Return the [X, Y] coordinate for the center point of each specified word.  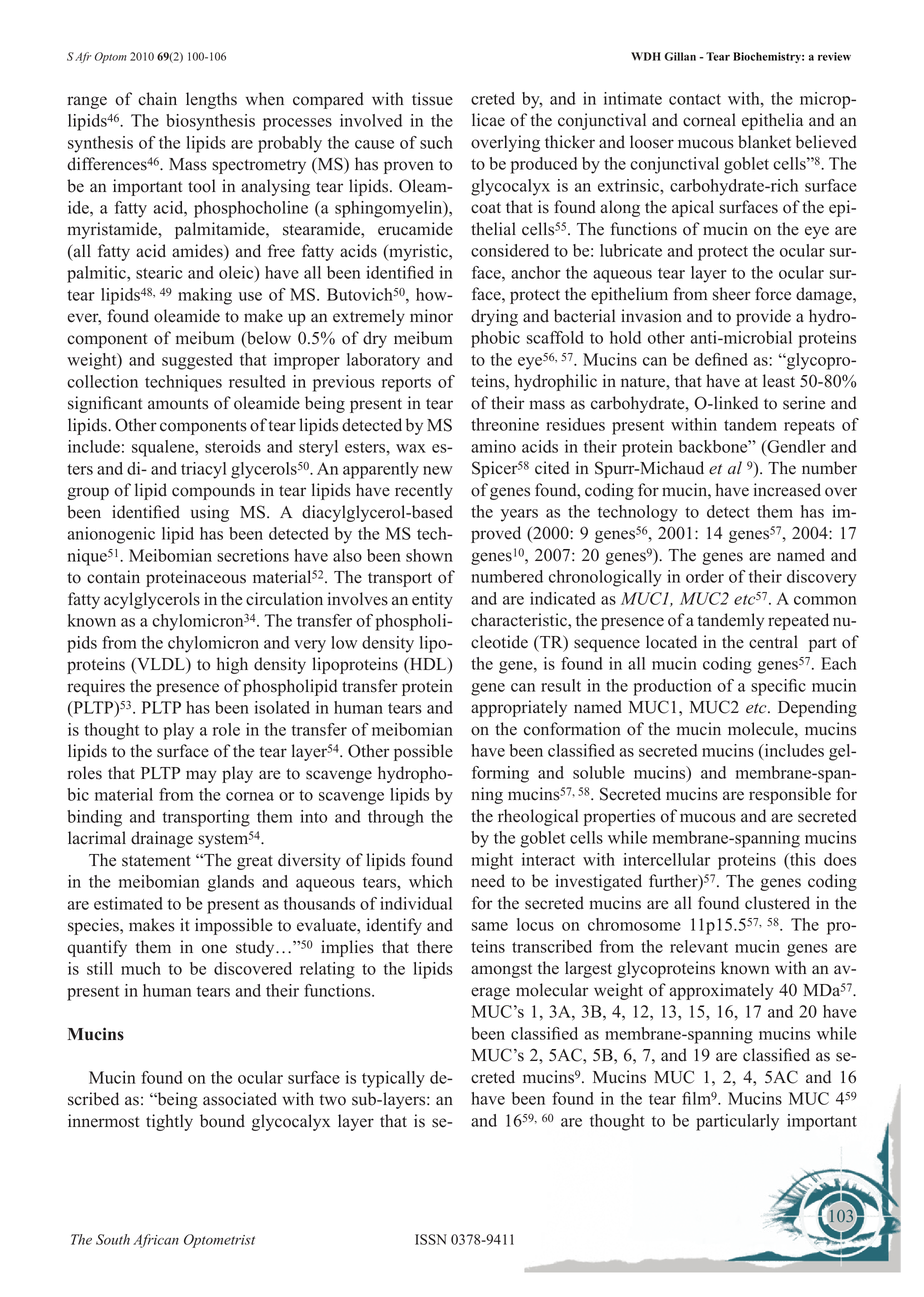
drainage [162, 839]
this [802, 859]
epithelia [772, 121]
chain [157, 99]
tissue [432, 99]
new [438, 470]
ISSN [431, 1239]
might [492, 861]
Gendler [795, 446]
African [156, 1241]
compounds [213, 491]
